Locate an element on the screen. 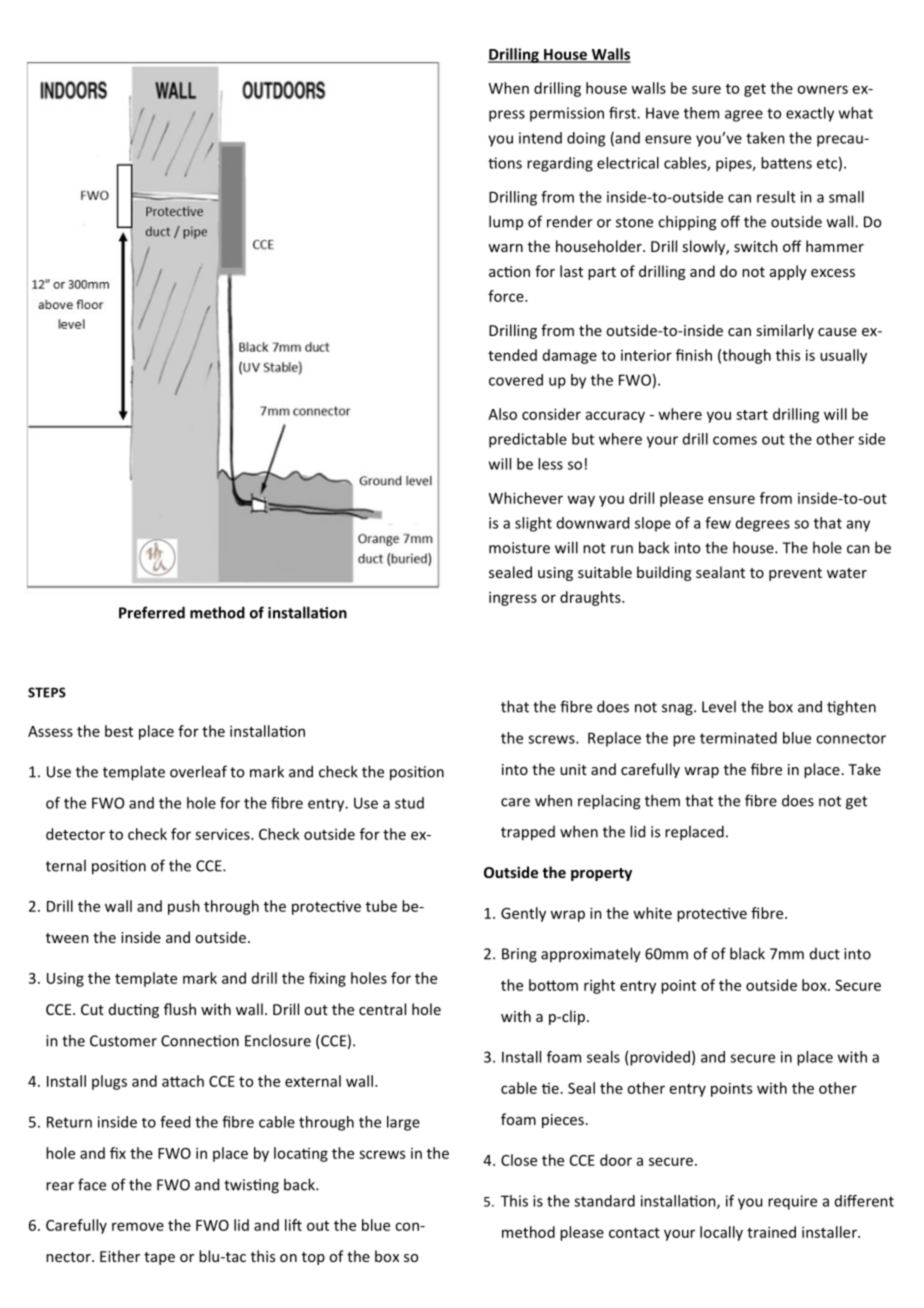  central is located at coordinates (382, 1009).
